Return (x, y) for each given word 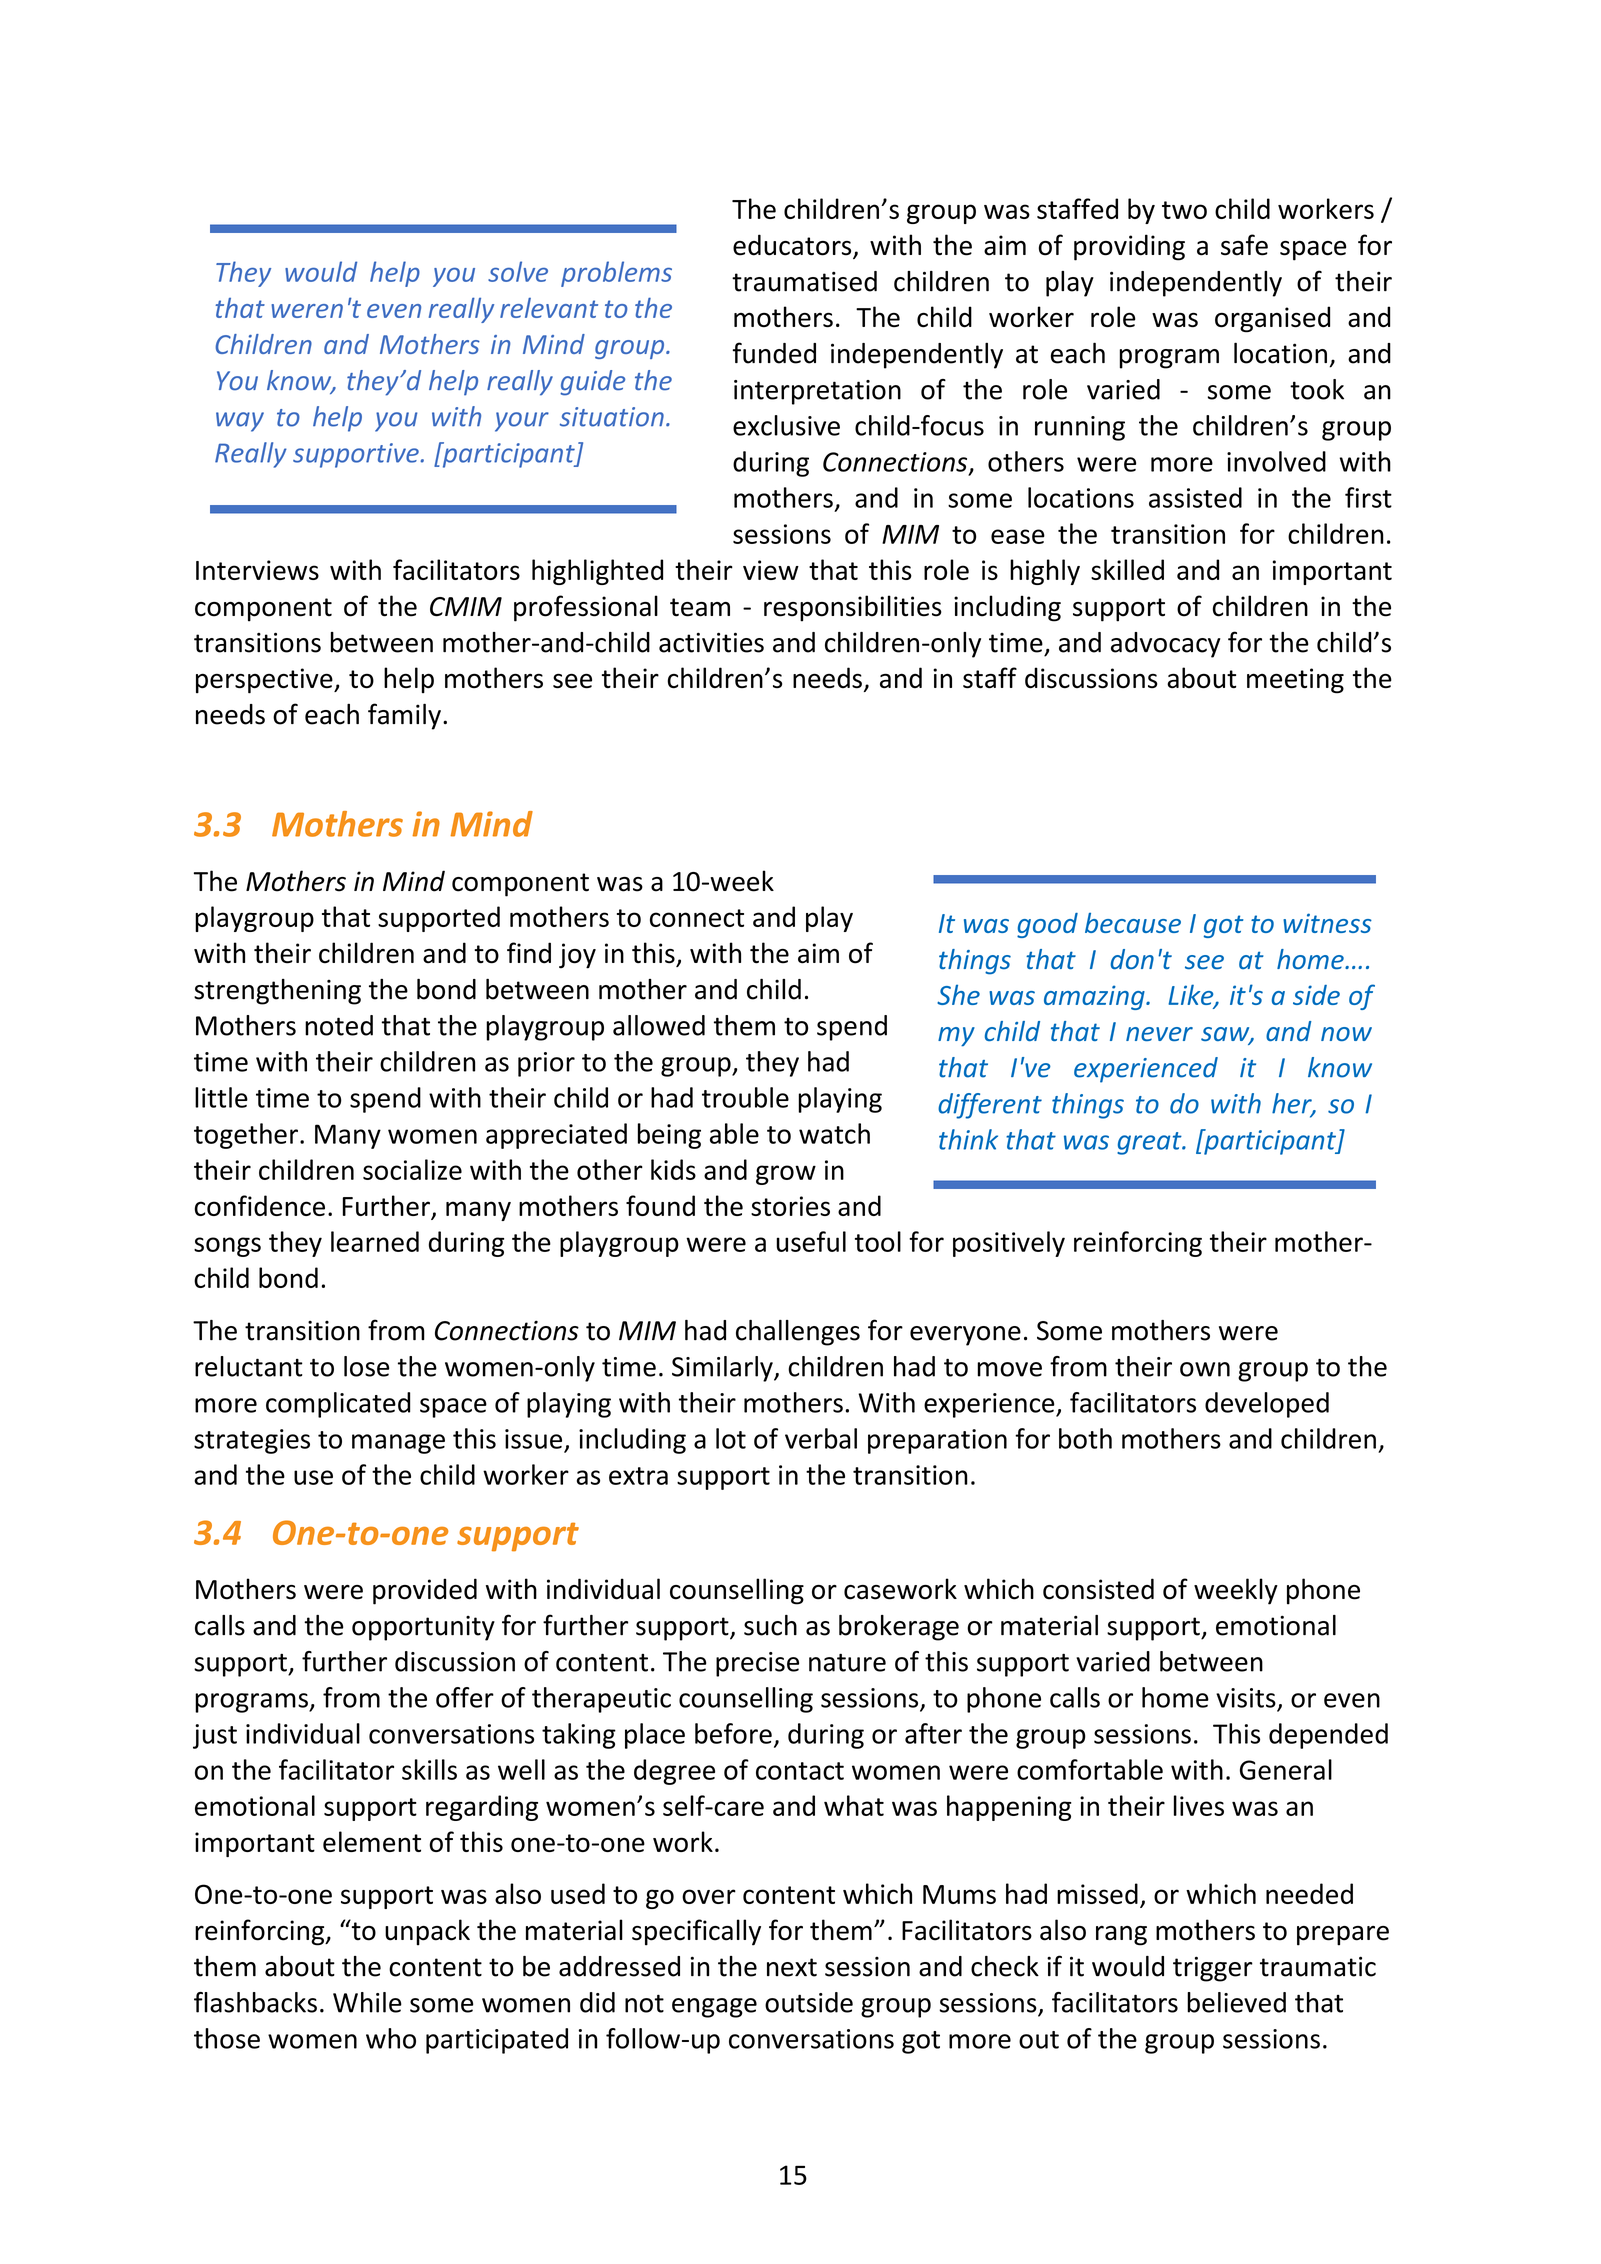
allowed (659, 1025)
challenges (798, 1333)
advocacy (1166, 645)
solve (518, 271)
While (367, 2002)
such (770, 1625)
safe (1244, 245)
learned (375, 1241)
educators (793, 246)
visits (1246, 1698)
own (1205, 1369)
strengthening (277, 992)
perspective (265, 681)
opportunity (423, 1628)
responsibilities (853, 608)
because (1133, 923)
